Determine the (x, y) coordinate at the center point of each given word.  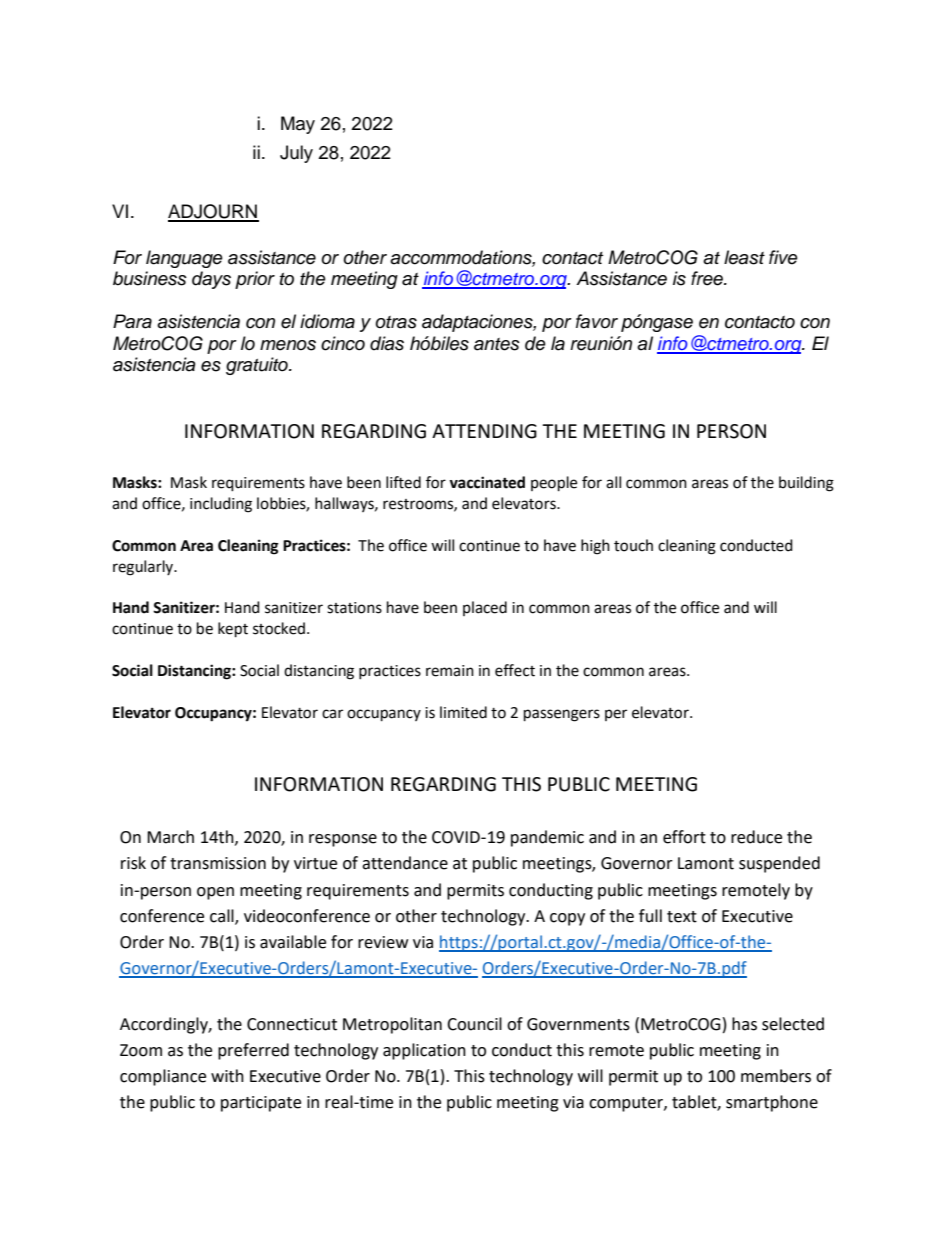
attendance (405, 863)
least (744, 257)
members (776, 1076)
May (298, 125)
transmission (218, 863)
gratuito (258, 366)
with (227, 1076)
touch (633, 545)
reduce (756, 837)
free (708, 278)
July (296, 154)
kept (233, 630)
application (424, 1051)
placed (485, 608)
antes (497, 344)
